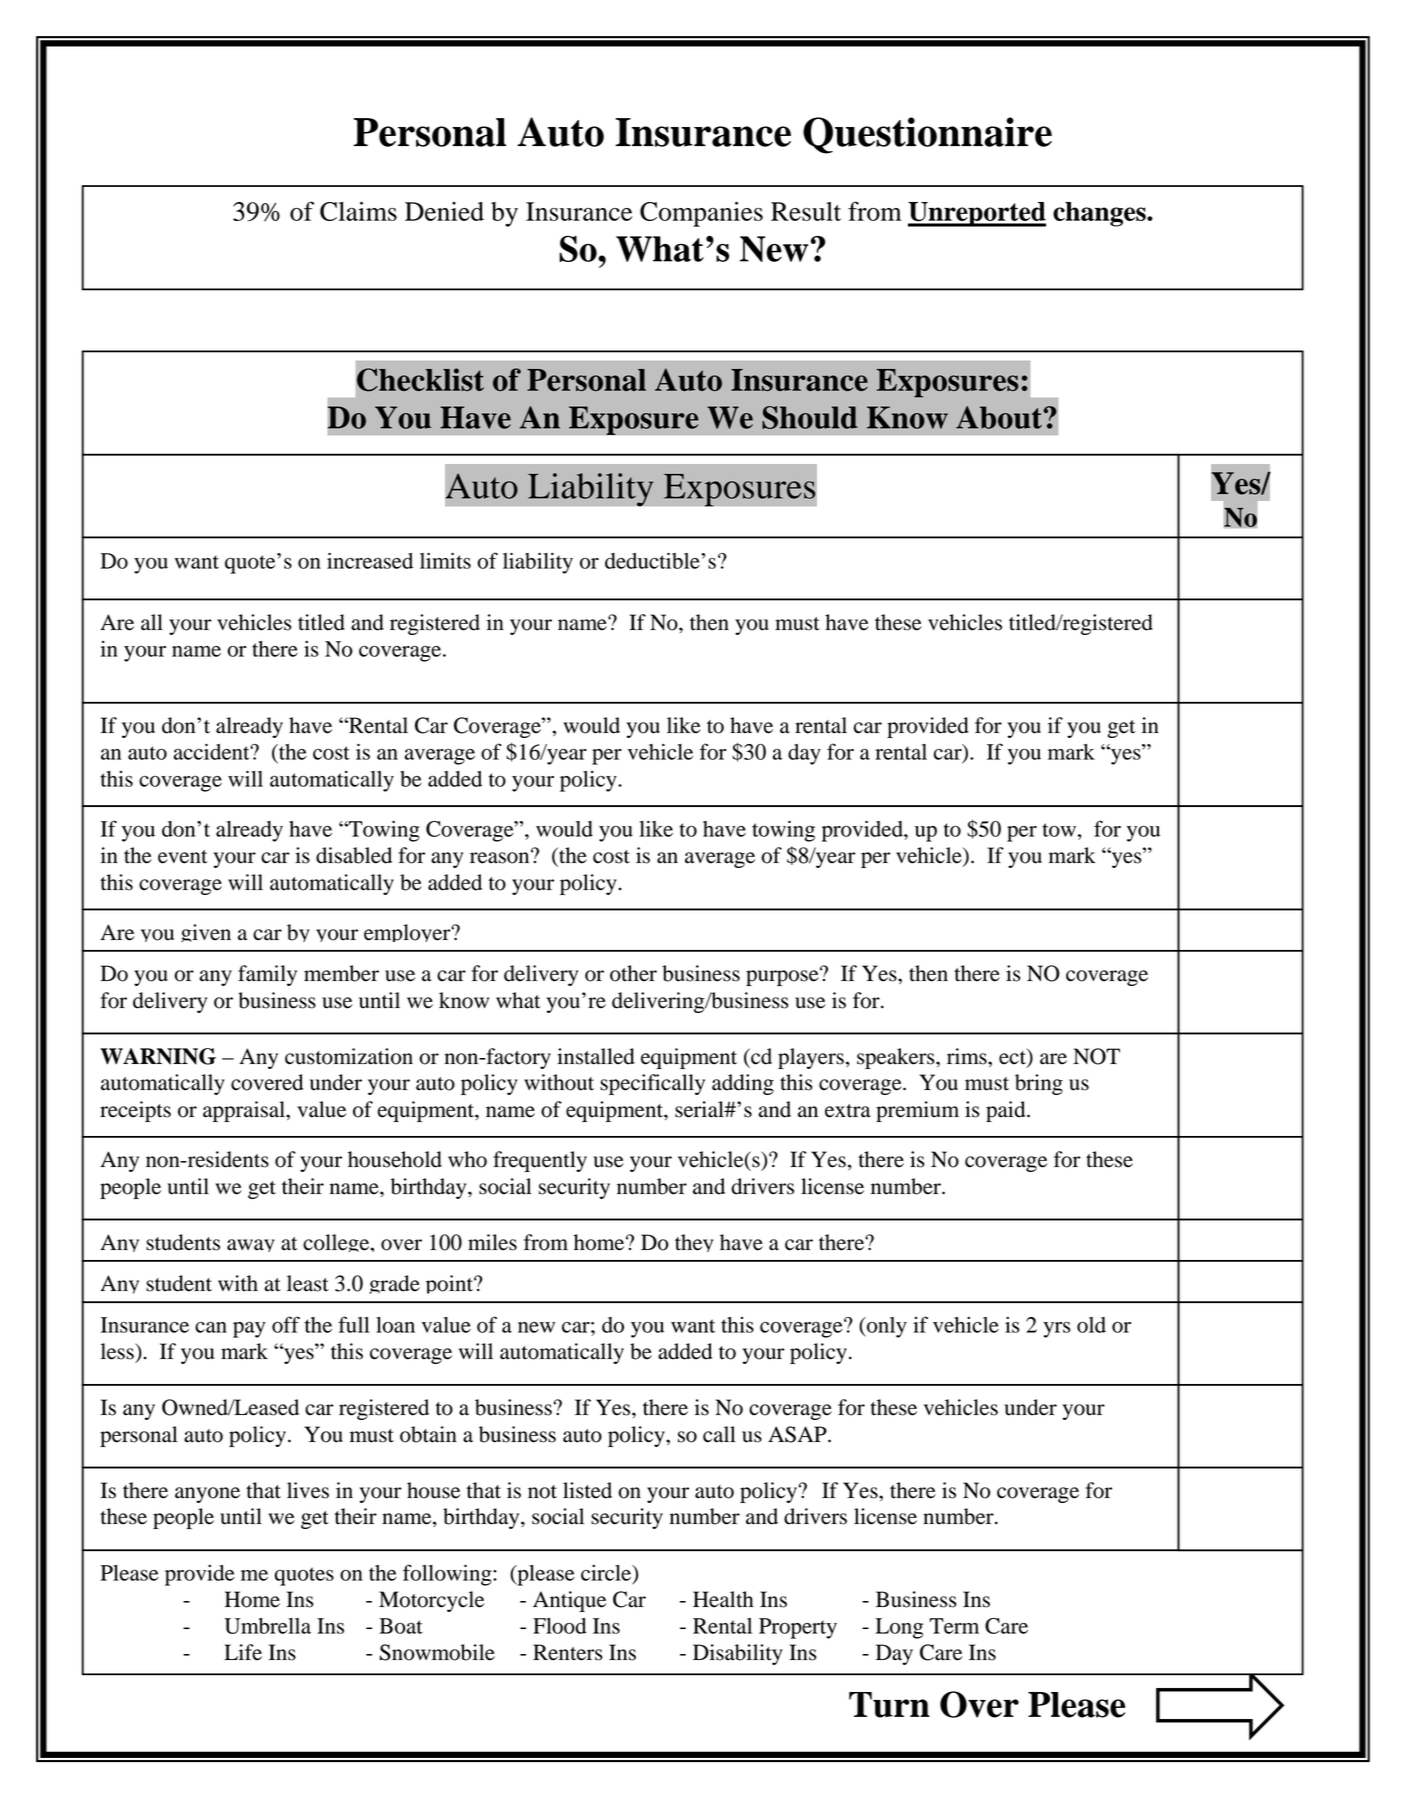 The width and height of the screenshot is (1406, 1819). What do you see at coordinates (445, 561) in the screenshot?
I see `limits` at bounding box center [445, 561].
